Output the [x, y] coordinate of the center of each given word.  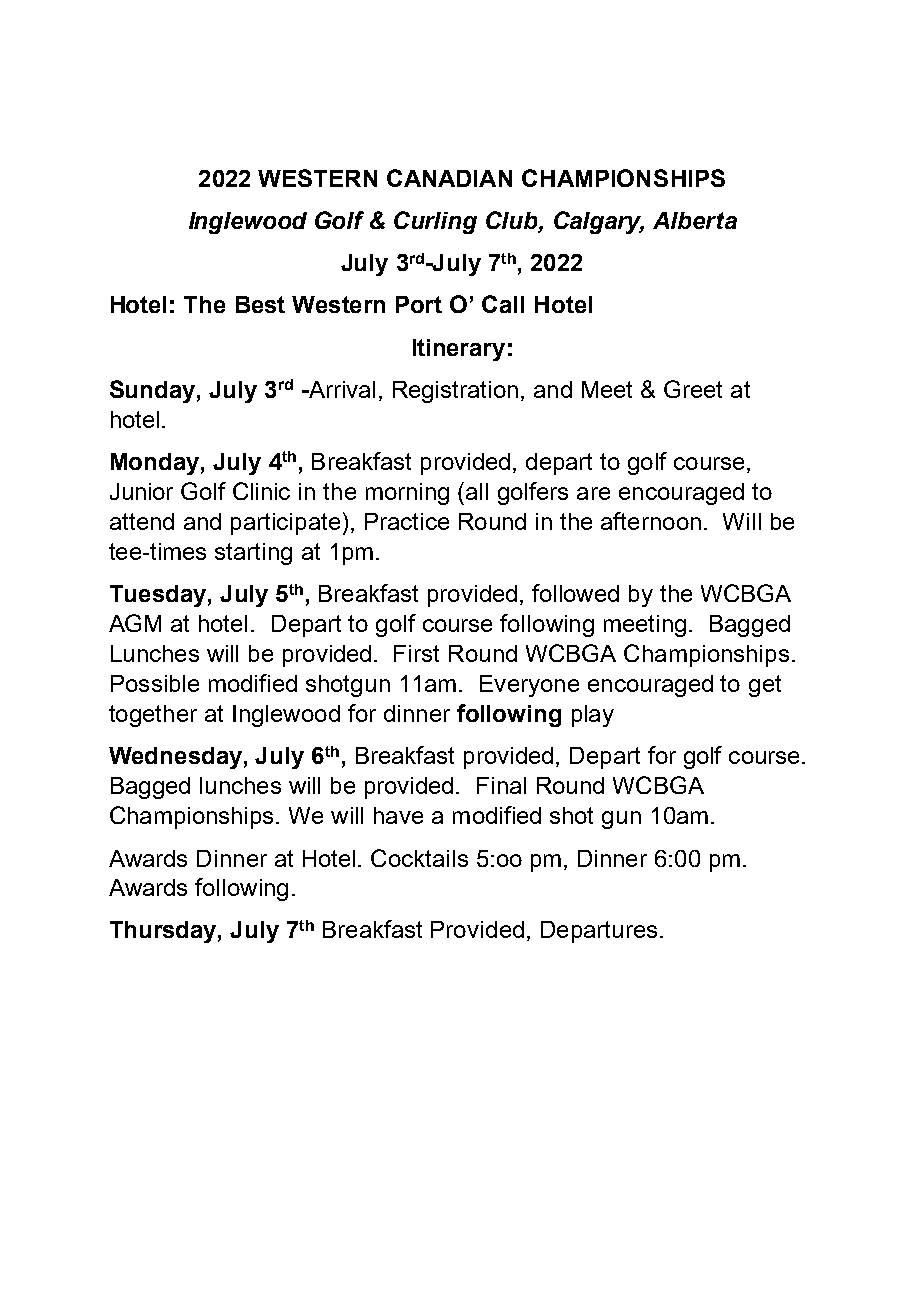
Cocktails [419, 858]
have [398, 815]
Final [501, 785]
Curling [435, 222]
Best [260, 304]
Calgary [599, 222]
